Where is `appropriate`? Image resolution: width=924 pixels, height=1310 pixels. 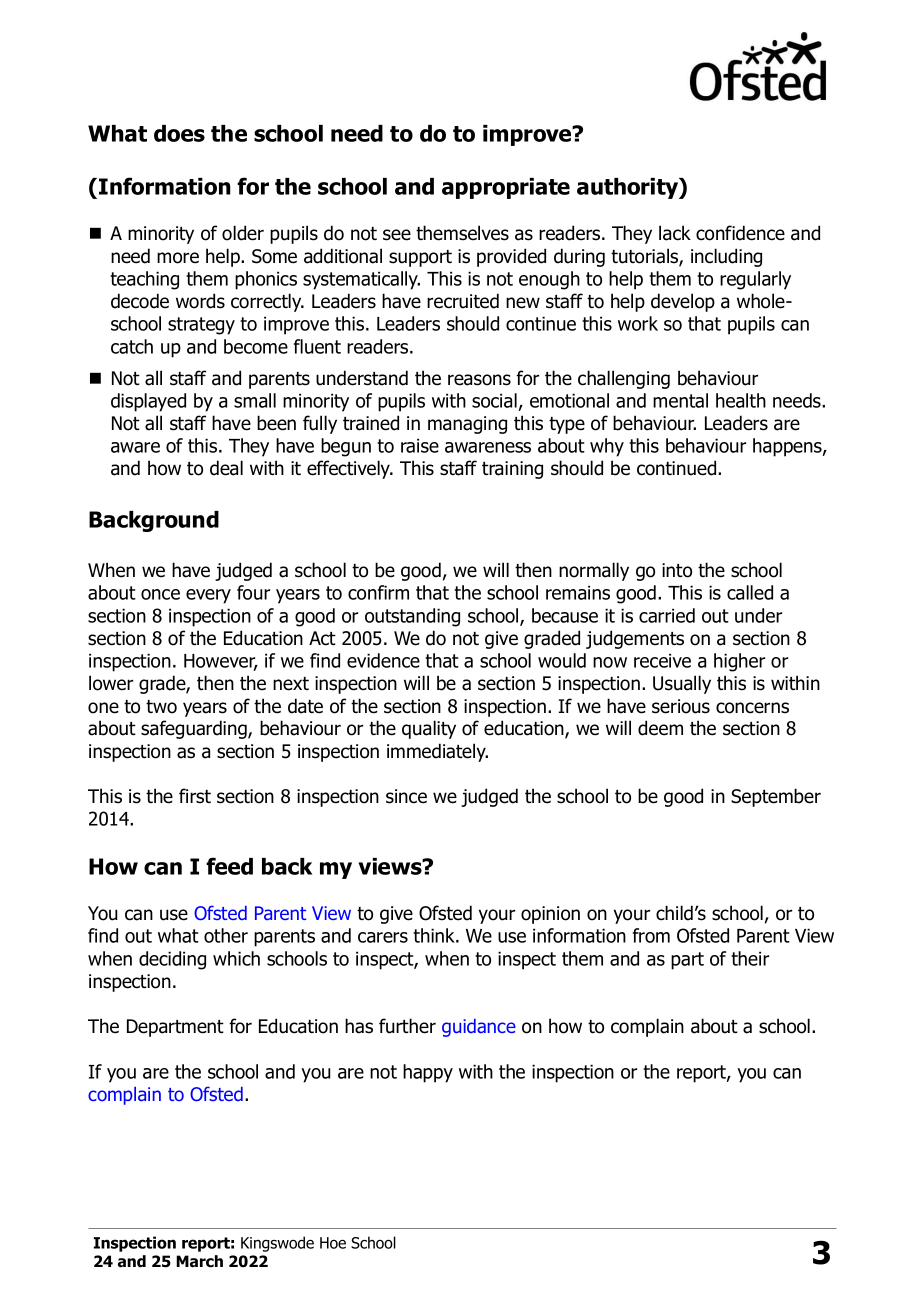 appropriate is located at coordinates (506, 188).
